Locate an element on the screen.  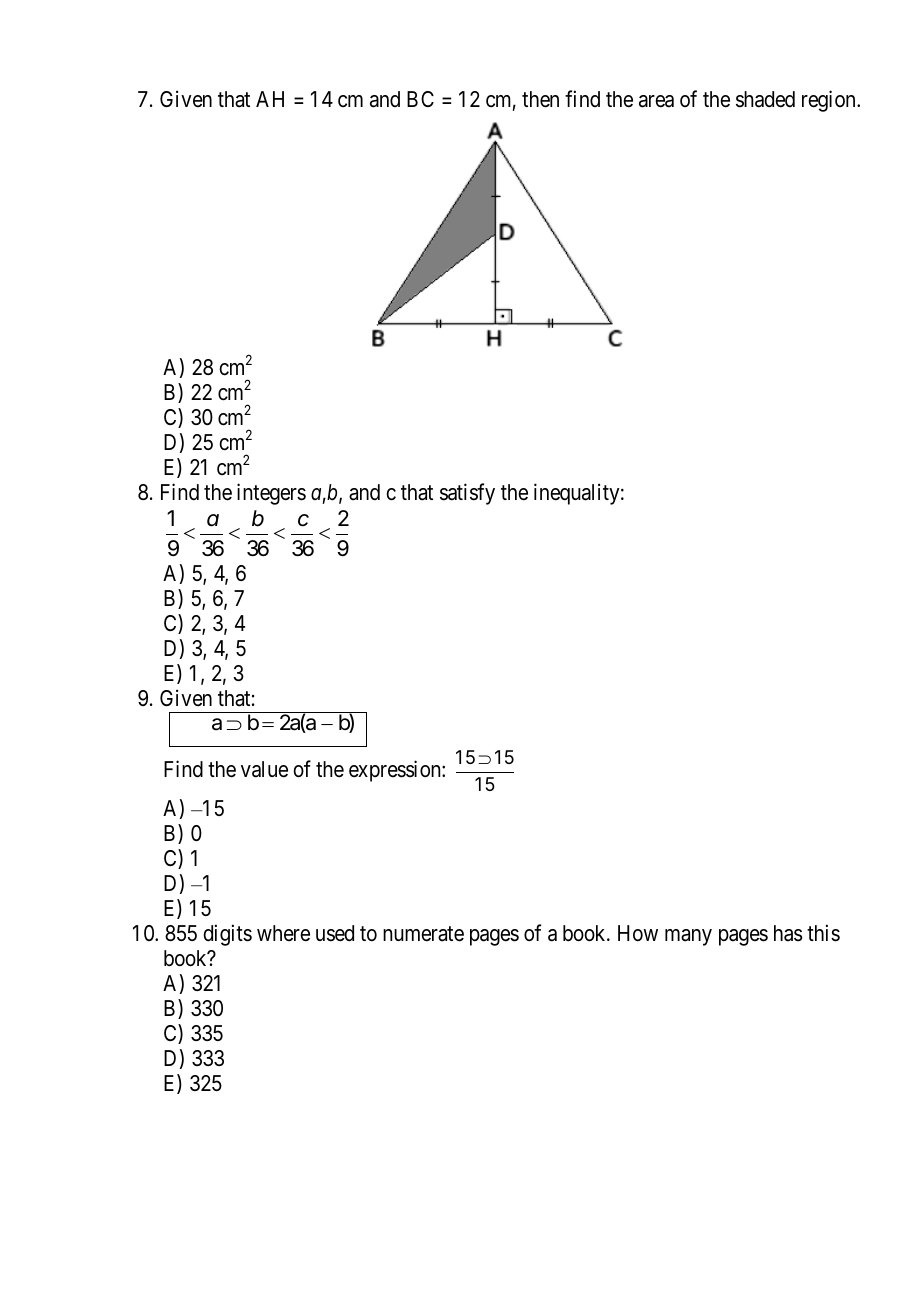
integers is located at coordinates (271, 494).
